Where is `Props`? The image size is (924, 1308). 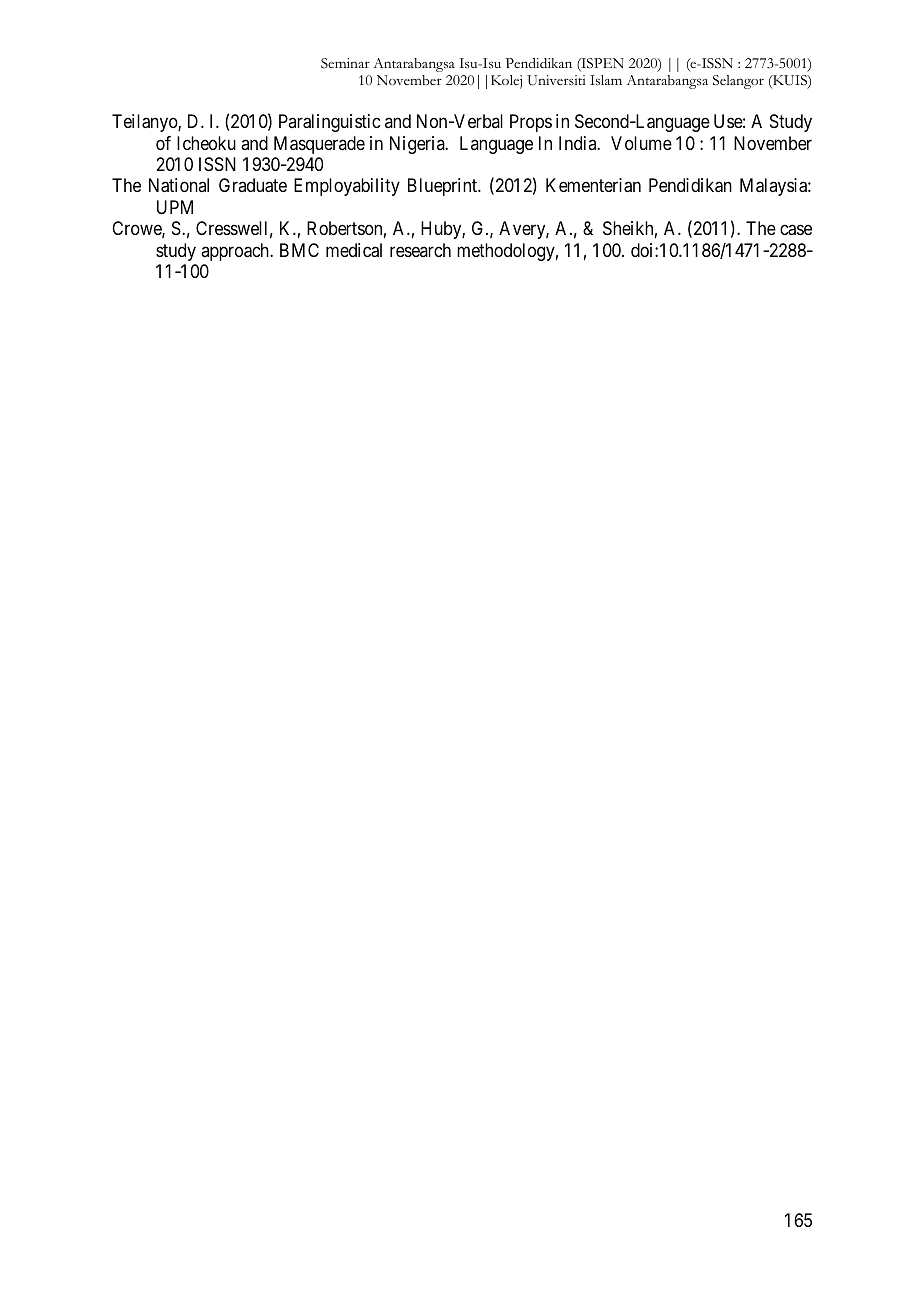 Props is located at coordinates (531, 123).
